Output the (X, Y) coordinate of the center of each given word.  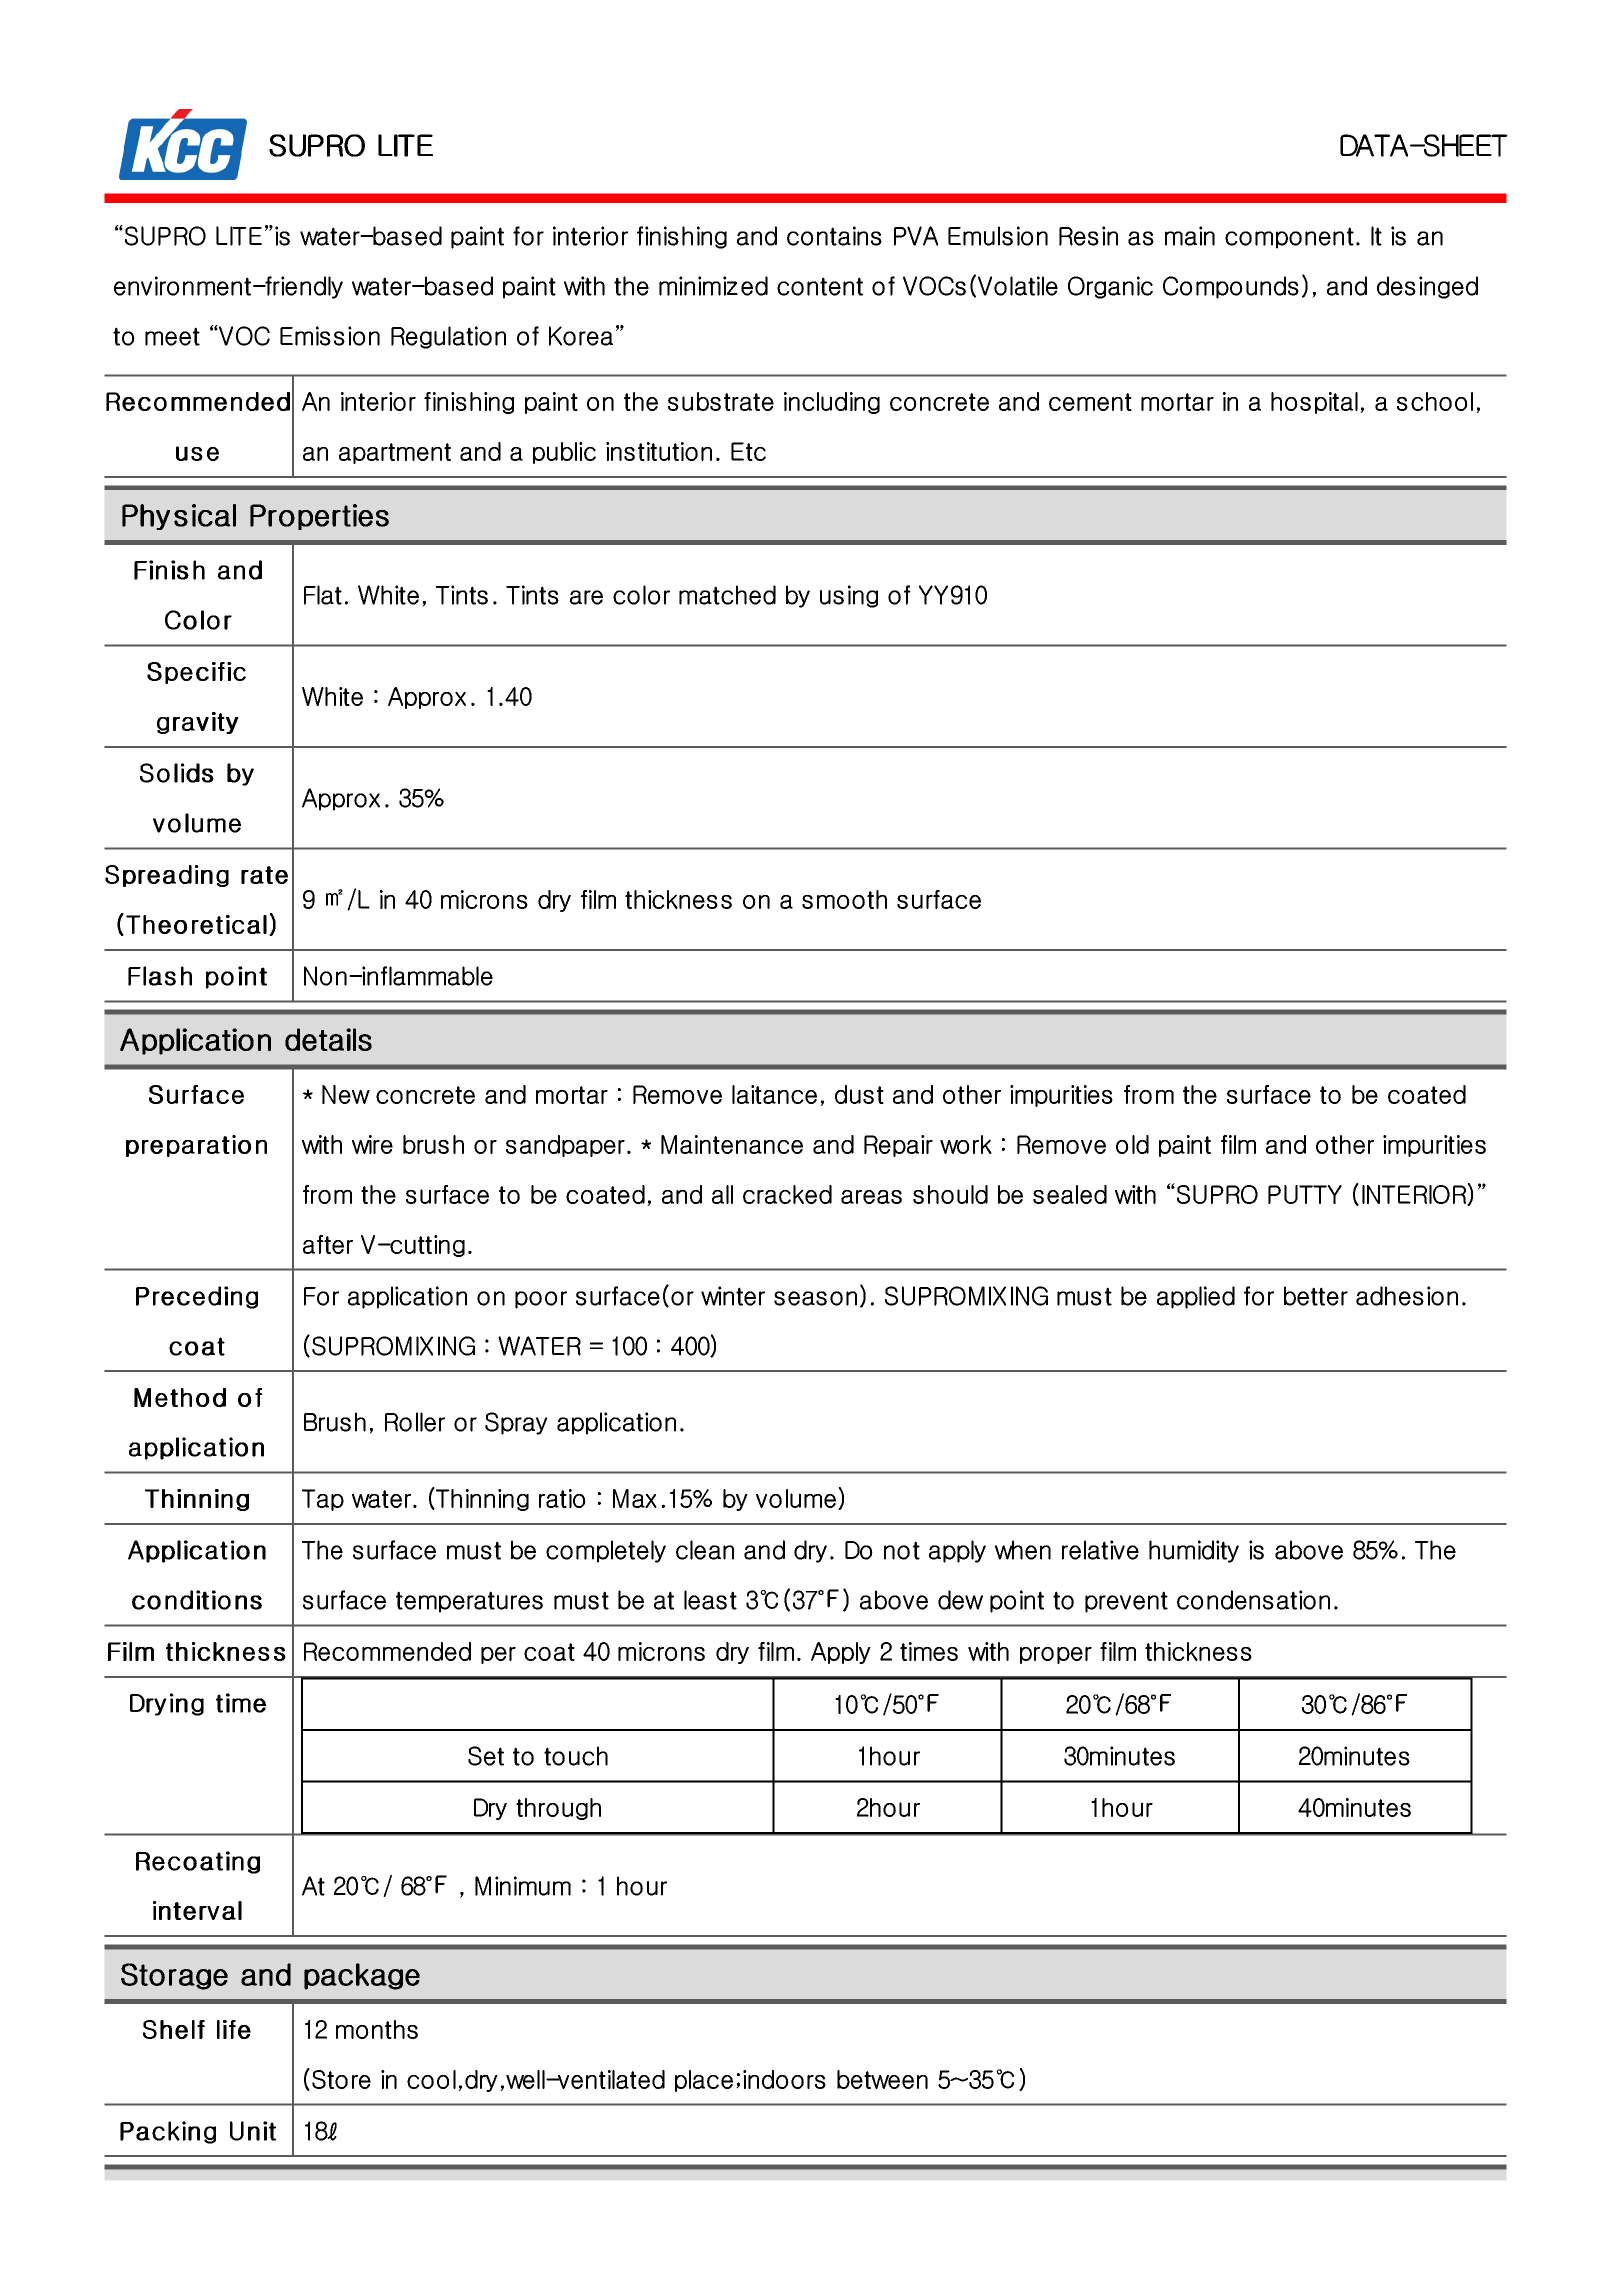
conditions (197, 1600)
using (849, 596)
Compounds (1231, 287)
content (820, 286)
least (710, 1600)
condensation (1253, 1600)
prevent (1126, 1602)
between (882, 2079)
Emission (330, 336)
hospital (1314, 403)
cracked (787, 1194)
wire (372, 1144)
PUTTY (1305, 1194)
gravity (198, 723)
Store (341, 2079)
